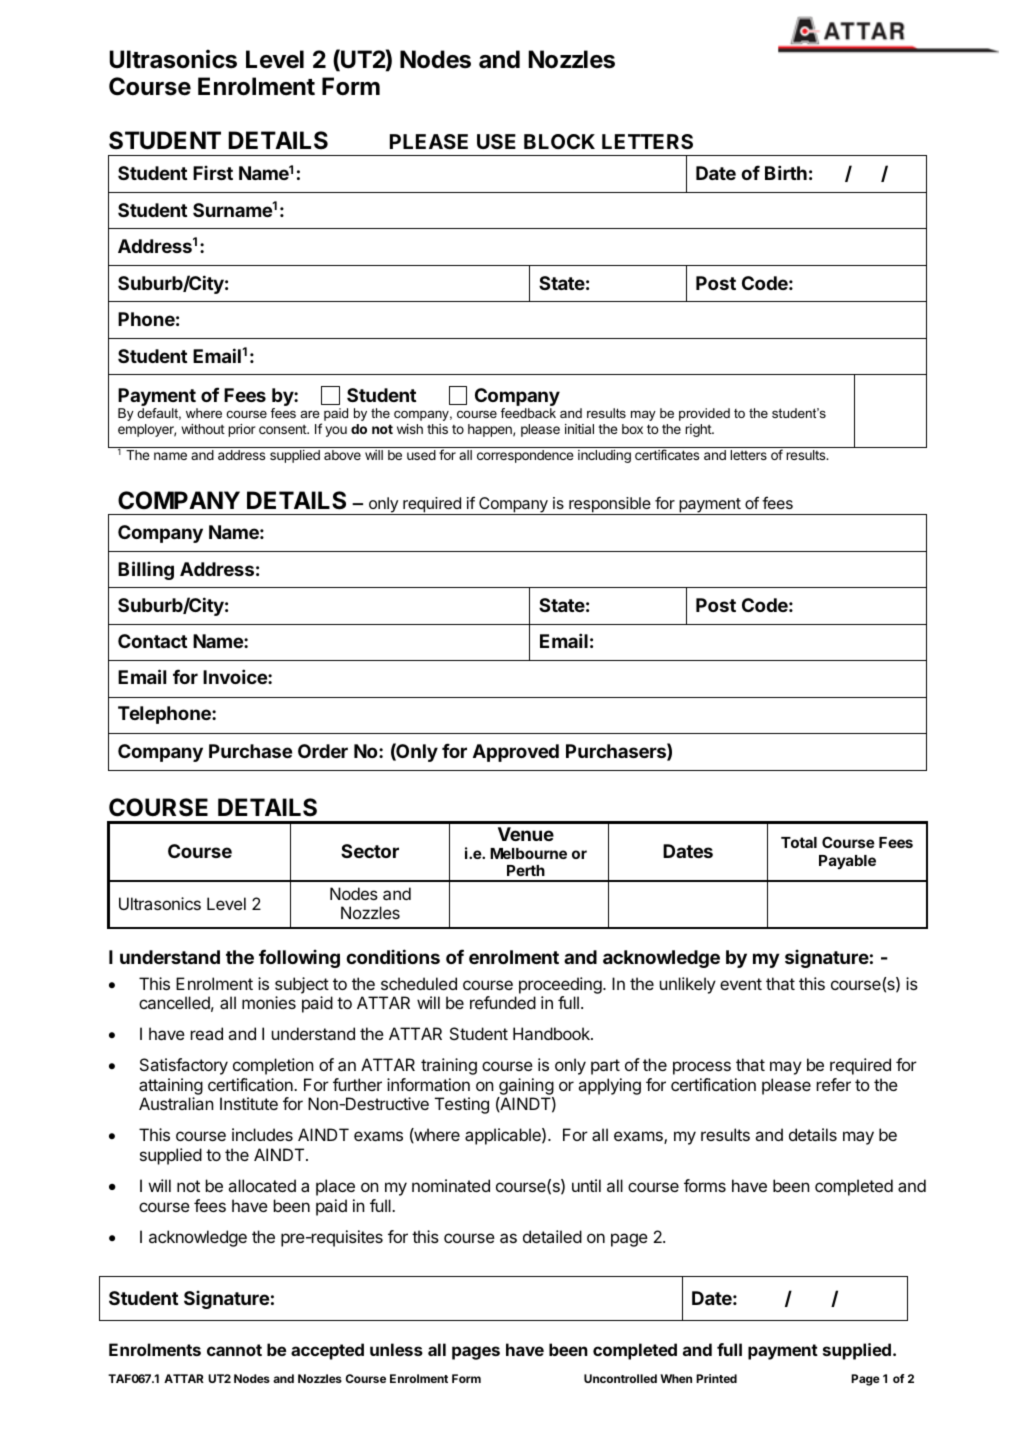 The height and width of the screenshot is (1429, 1011). What do you see at coordinates (704, 414) in the screenshot?
I see `provided` at bounding box center [704, 414].
